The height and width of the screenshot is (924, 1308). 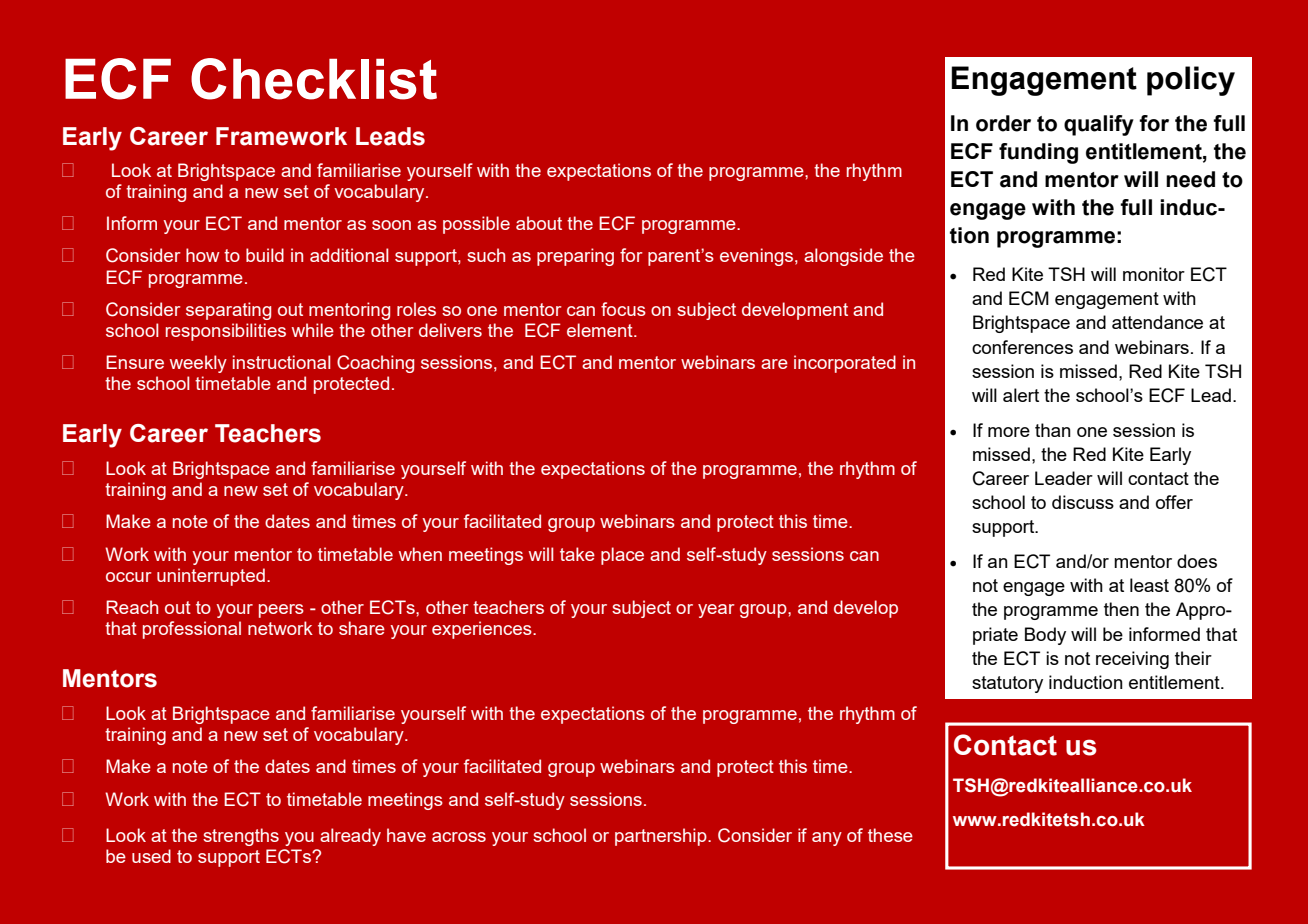 I want to click on discuss, so click(x=1083, y=502).
